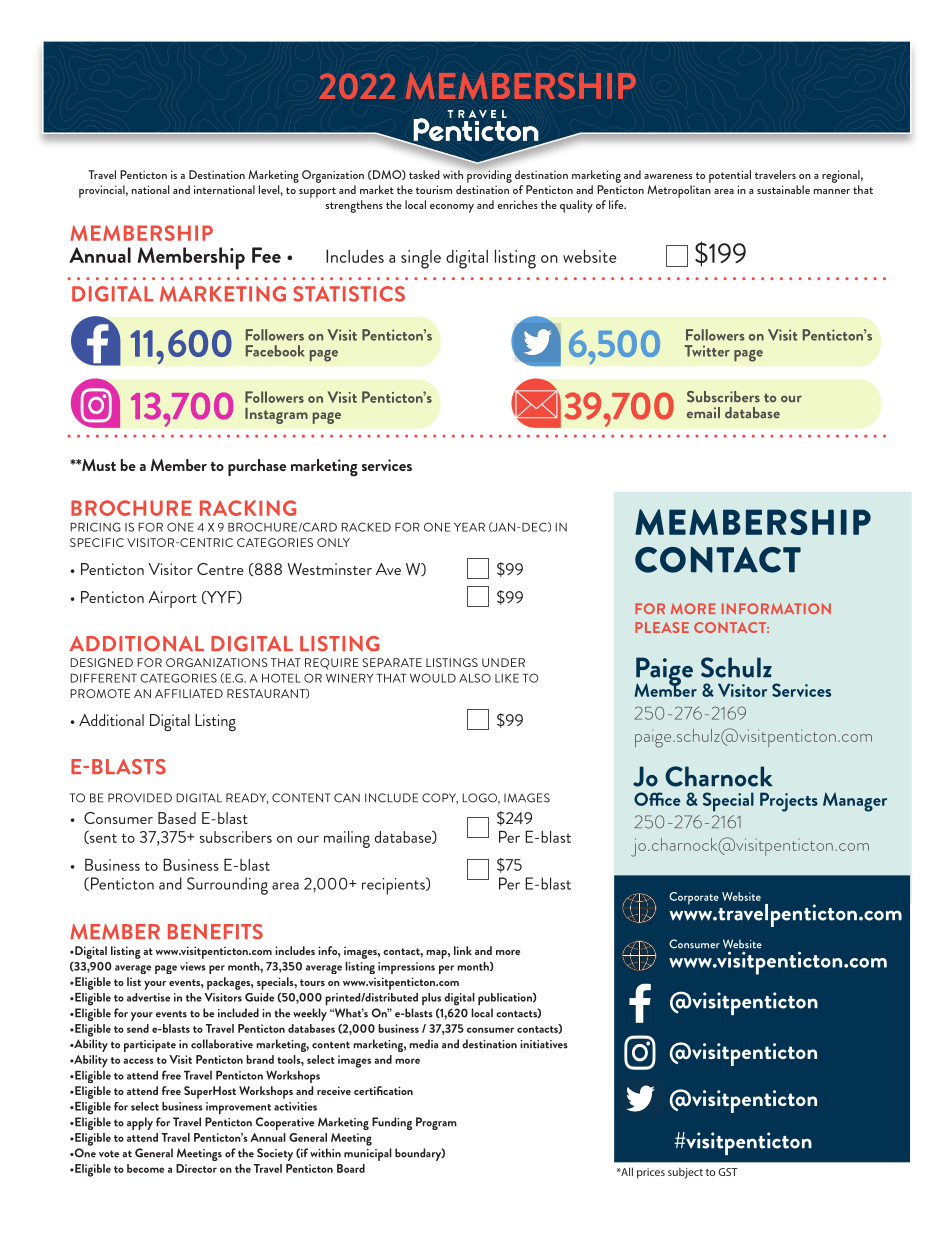 This document has height=1233, width=952. Describe the element at coordinates (266, 255) in the document. I see `Fee` at that location.
